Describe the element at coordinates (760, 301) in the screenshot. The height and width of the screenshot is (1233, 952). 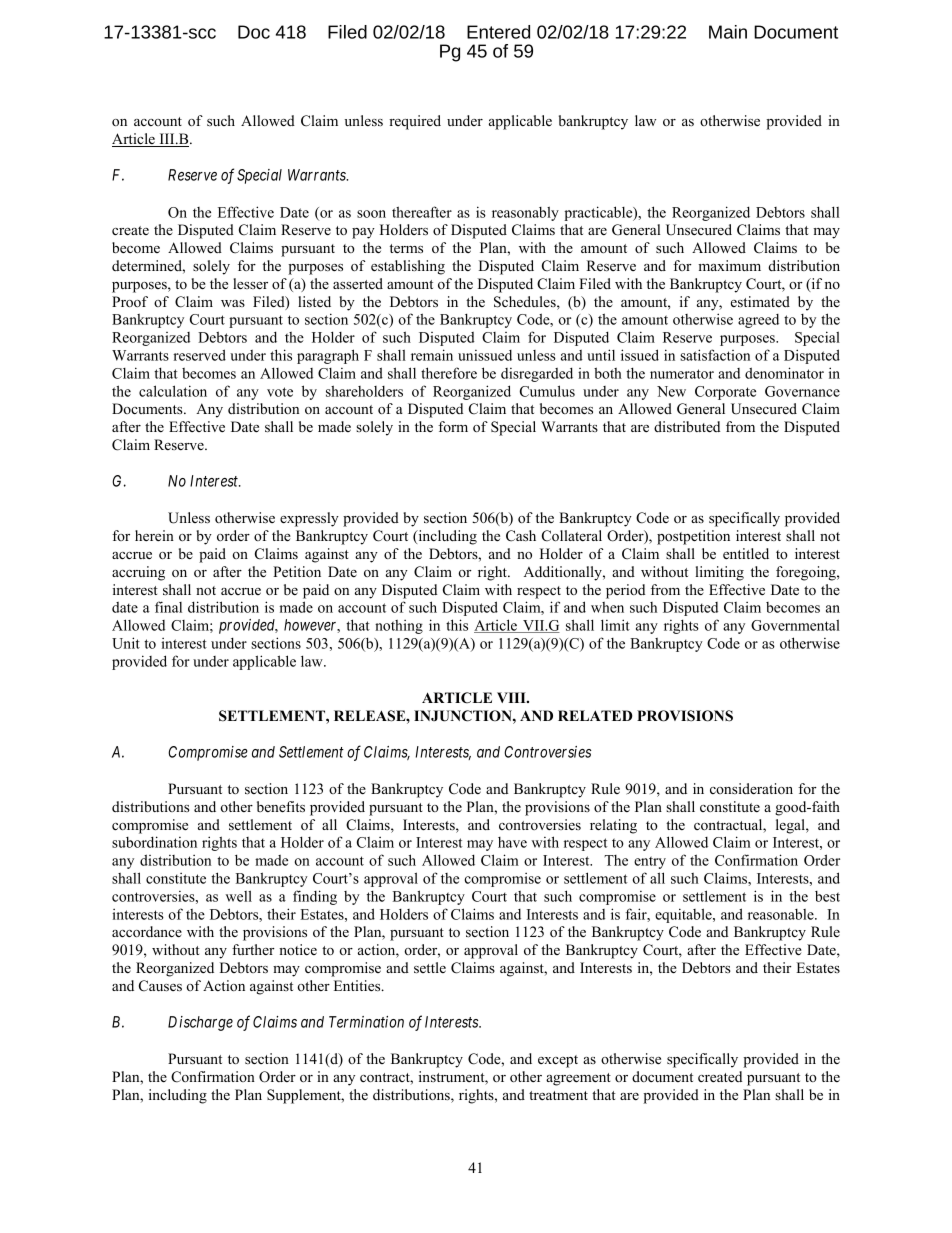
I see `estimated` at that location.
